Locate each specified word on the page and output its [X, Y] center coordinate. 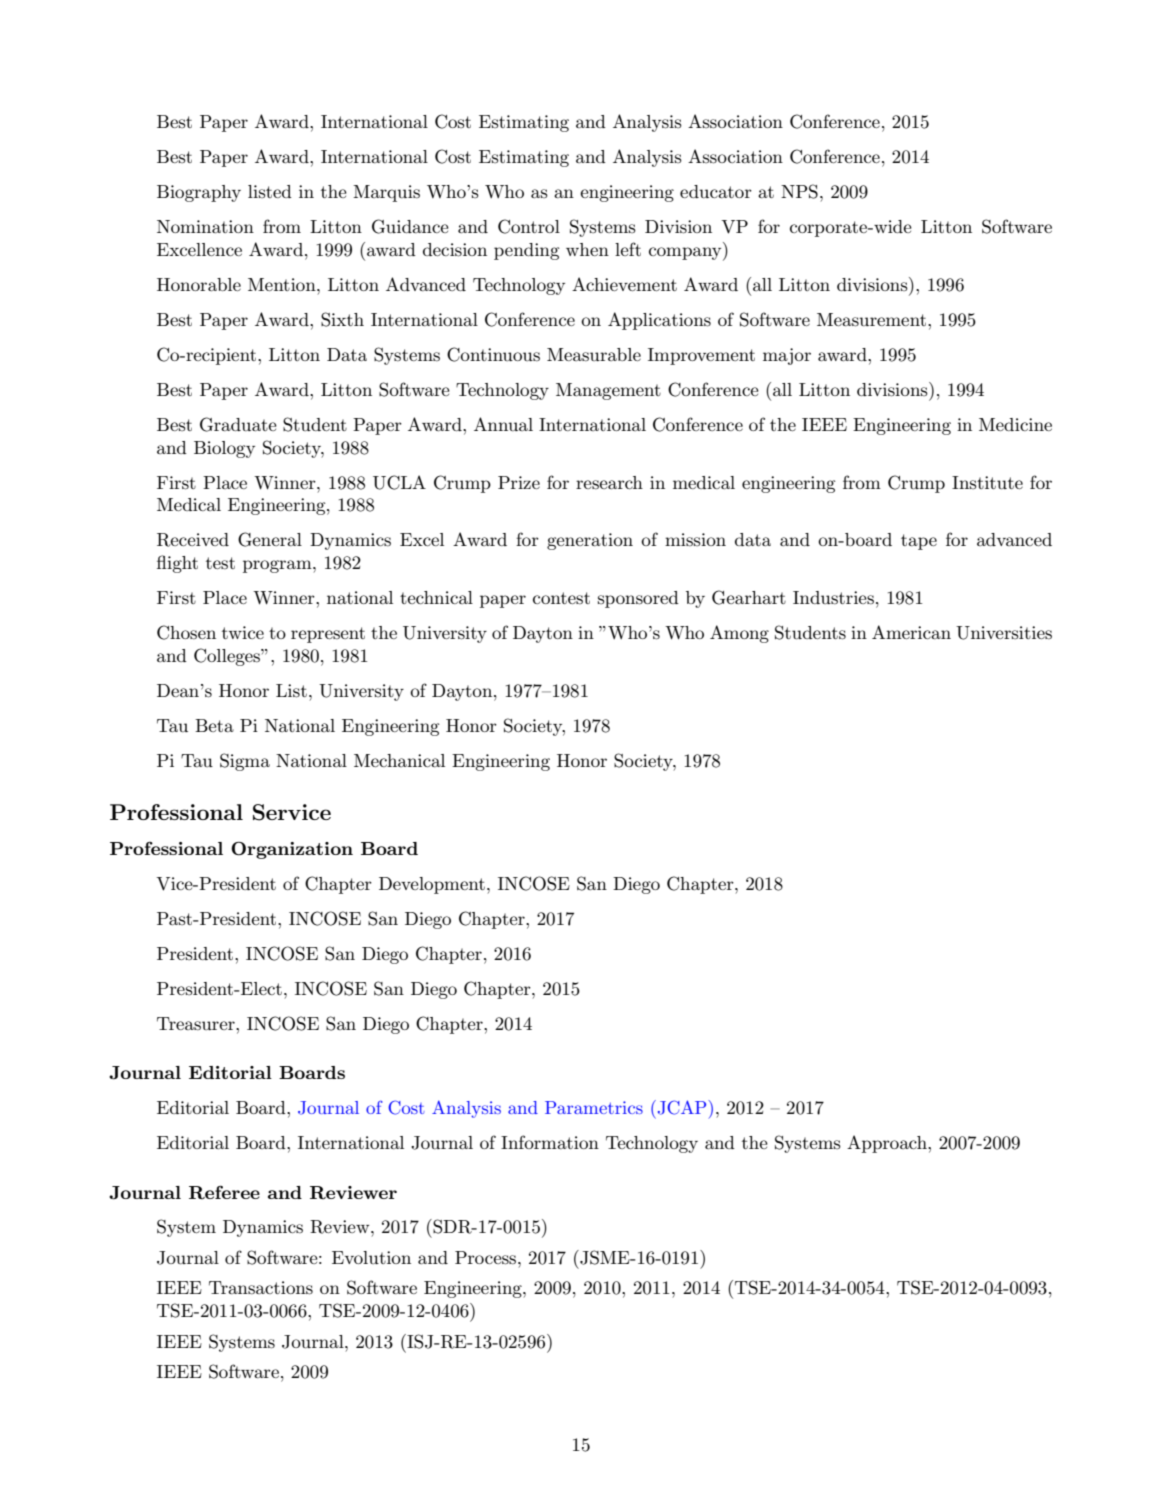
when [587, 249]
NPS [799, 191]
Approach [888, 1144]
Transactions [261, 1288]
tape [919, 542]
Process [487, 1258]
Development [432, 885]
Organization [292, 850]
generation [590, 541]
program [278, 566]
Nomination [205, 226]
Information [550, 1142]
